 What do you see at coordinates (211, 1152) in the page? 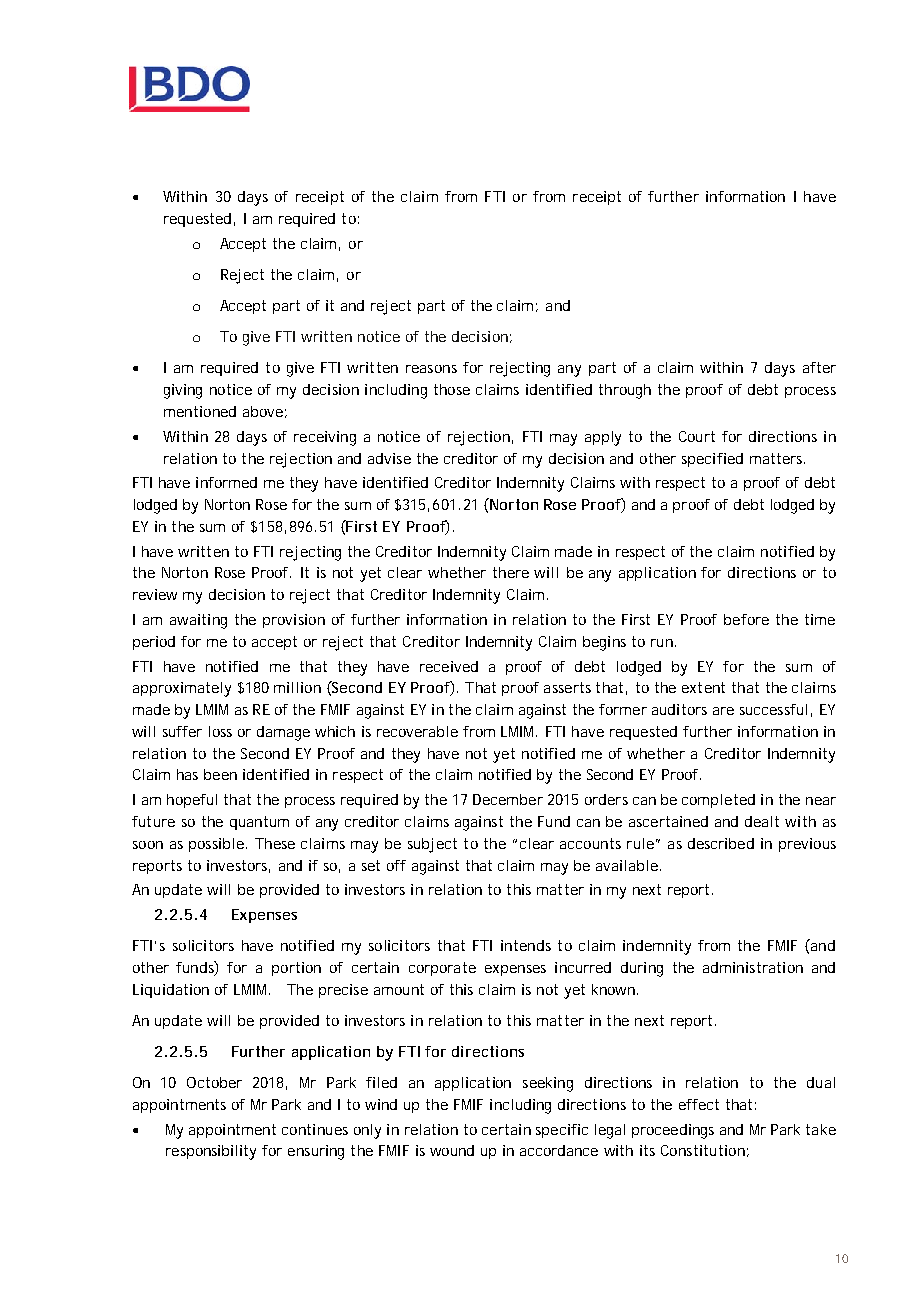
I see `responsibility` at bounding box center [211, 1152].
